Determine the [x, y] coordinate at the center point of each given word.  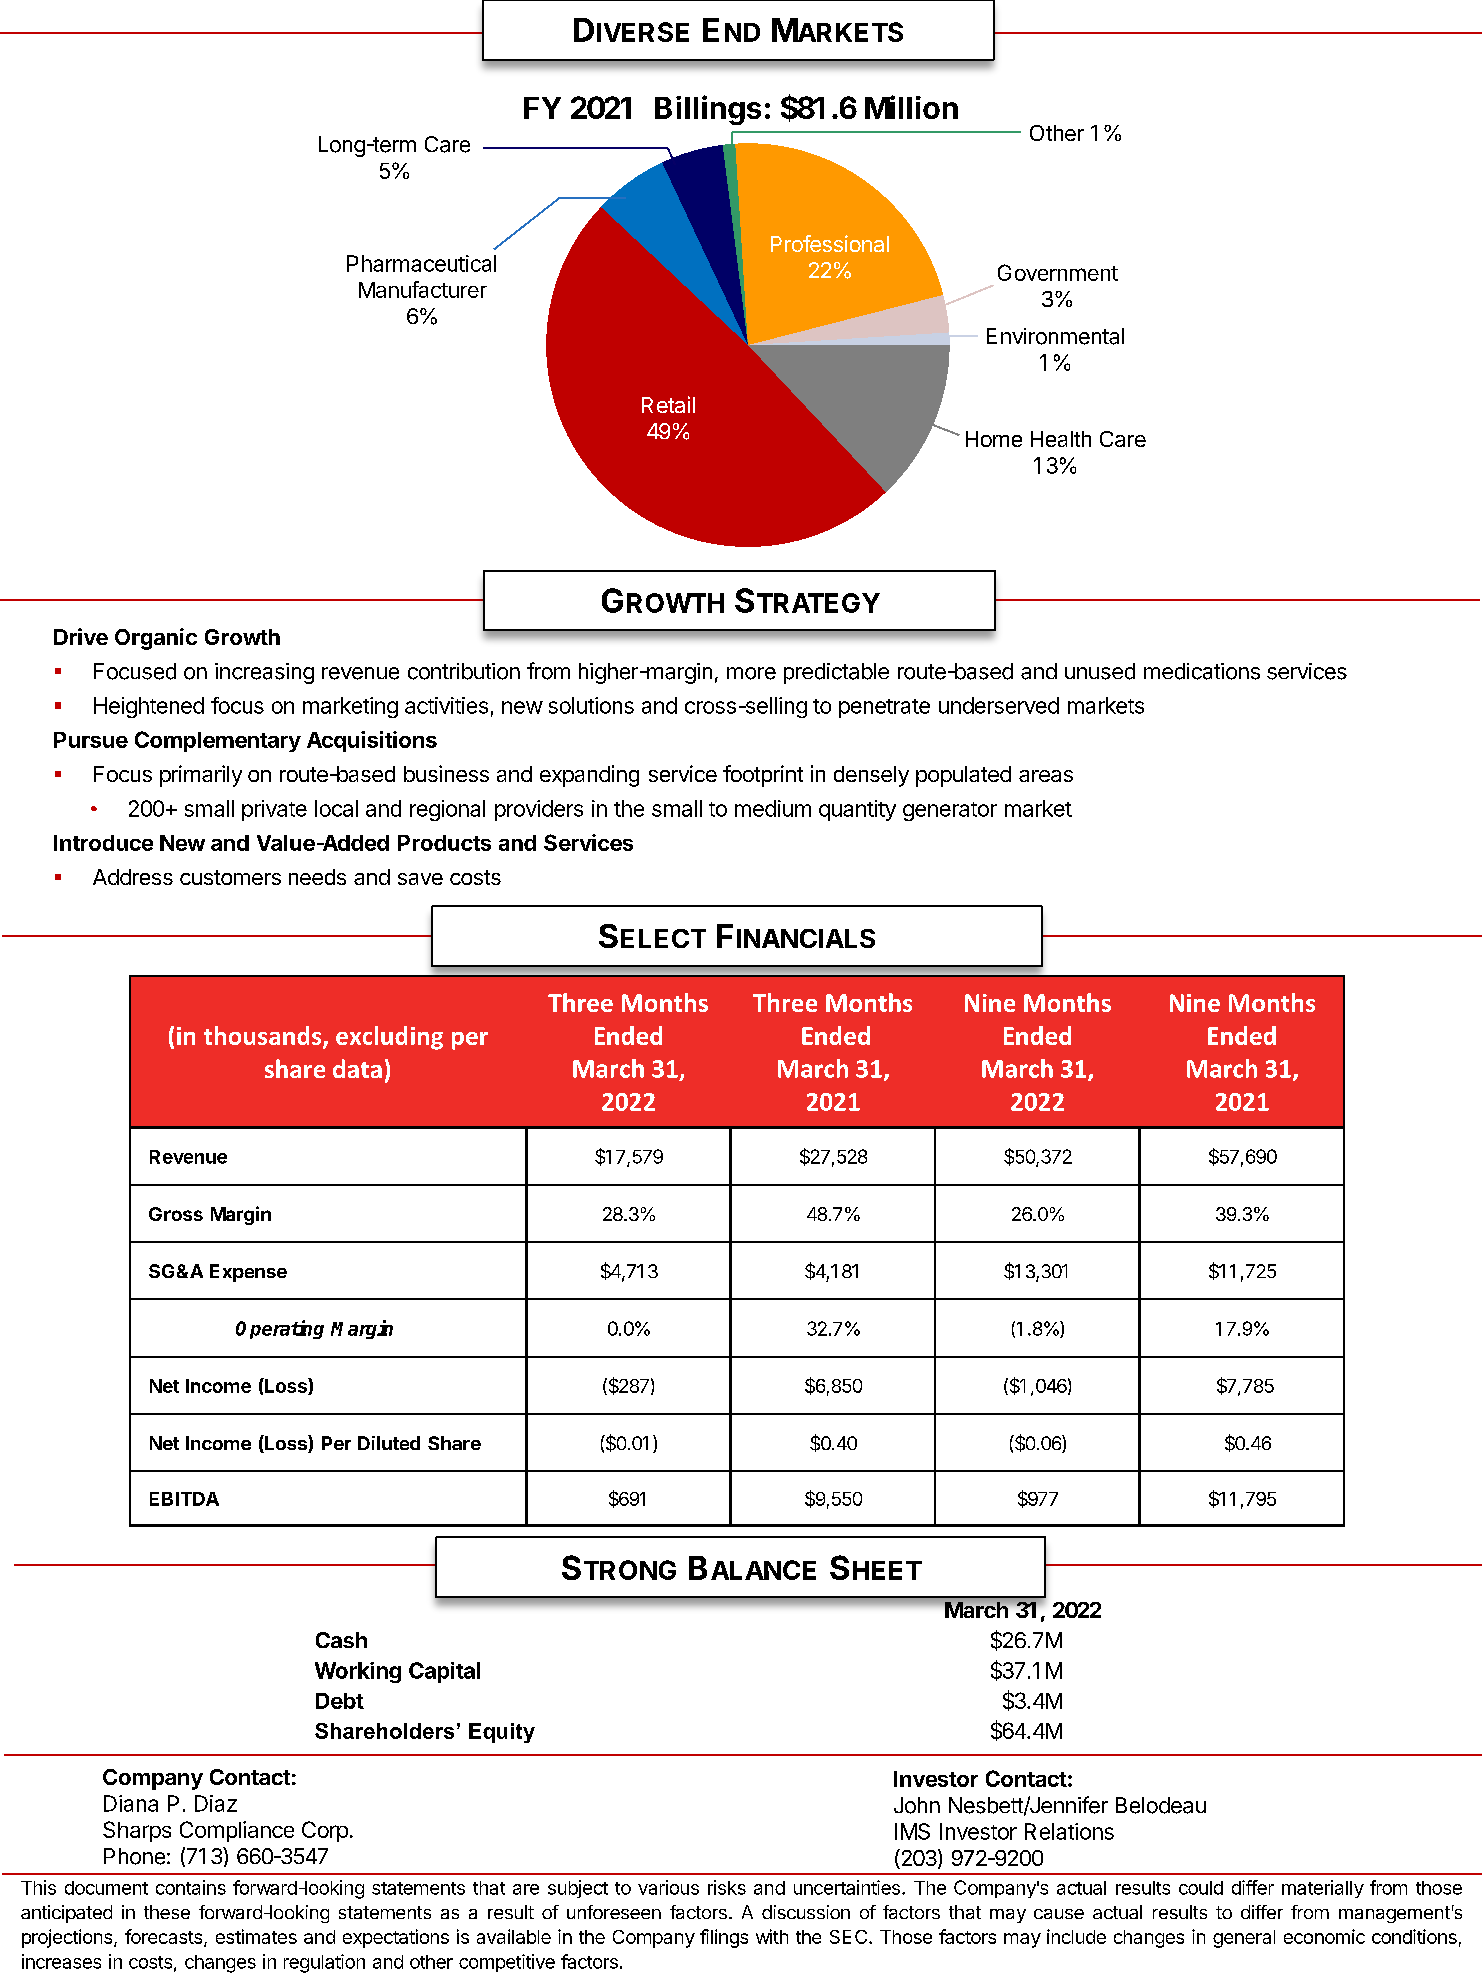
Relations [1069, 1831]
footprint [763, 776]
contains [191, 1887]
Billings [708, 110]
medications [1202, 671]
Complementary [218, 741]
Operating [280, 1329]
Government [1058, 272]
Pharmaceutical [421, 263]
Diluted [389, 1443]
